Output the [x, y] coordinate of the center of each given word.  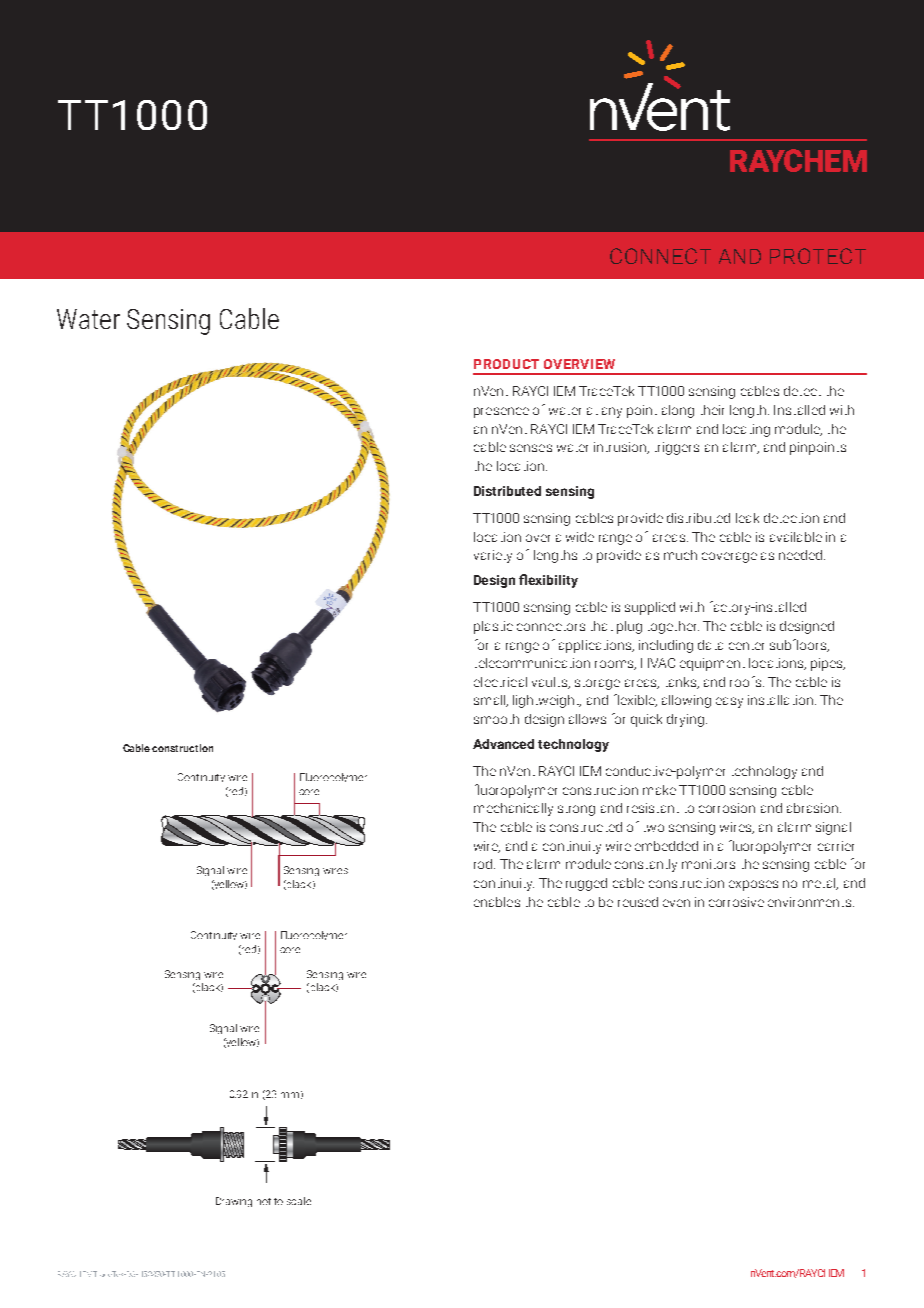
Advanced [503, 744]
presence [501, 412]
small [491, 701]
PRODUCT [506, 364]
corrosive [736, 902]
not [264, 1201]
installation [780, 700]
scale [299, 1201]
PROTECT [818, 256]
